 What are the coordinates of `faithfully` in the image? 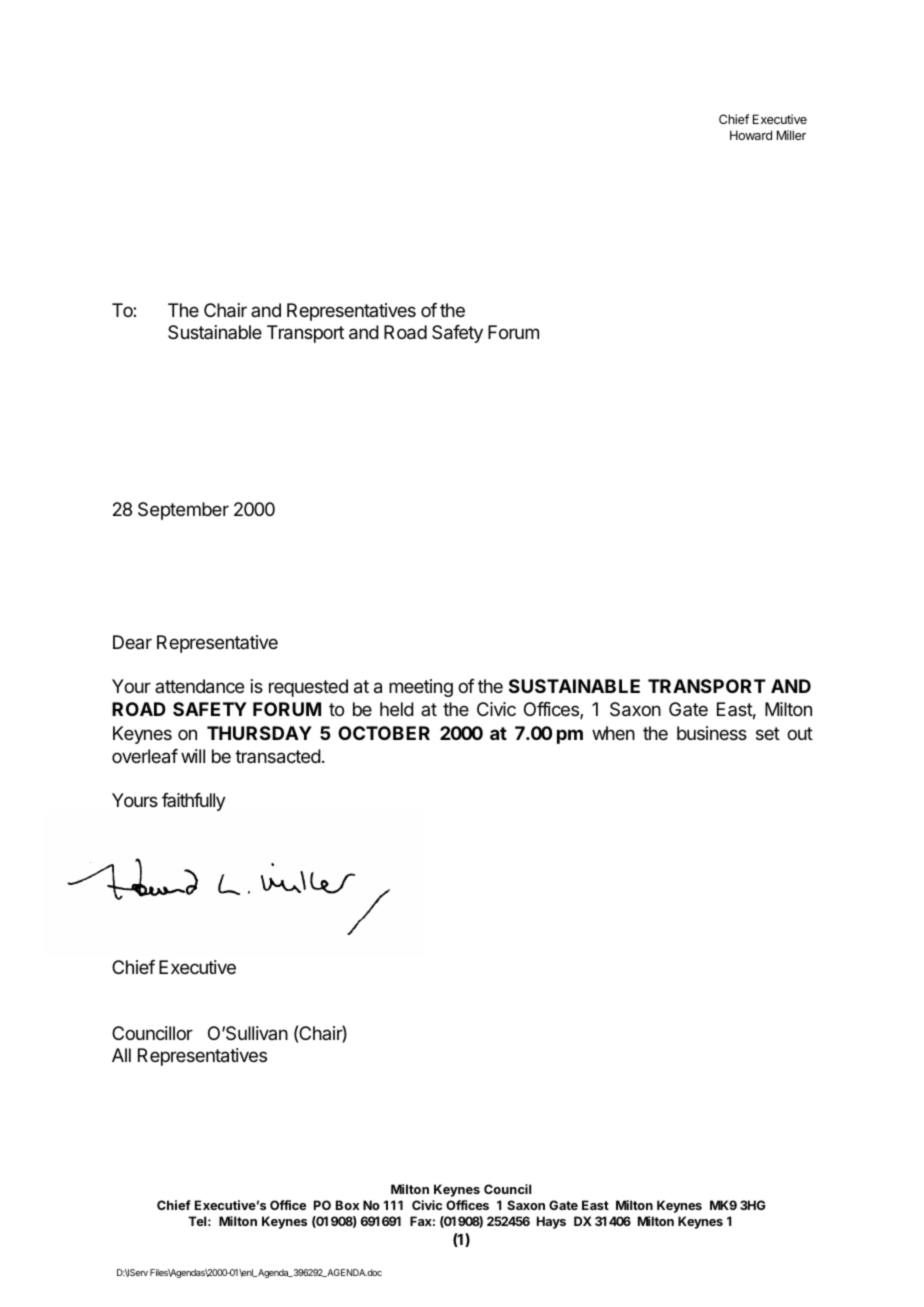 It's located at (193, 802).
